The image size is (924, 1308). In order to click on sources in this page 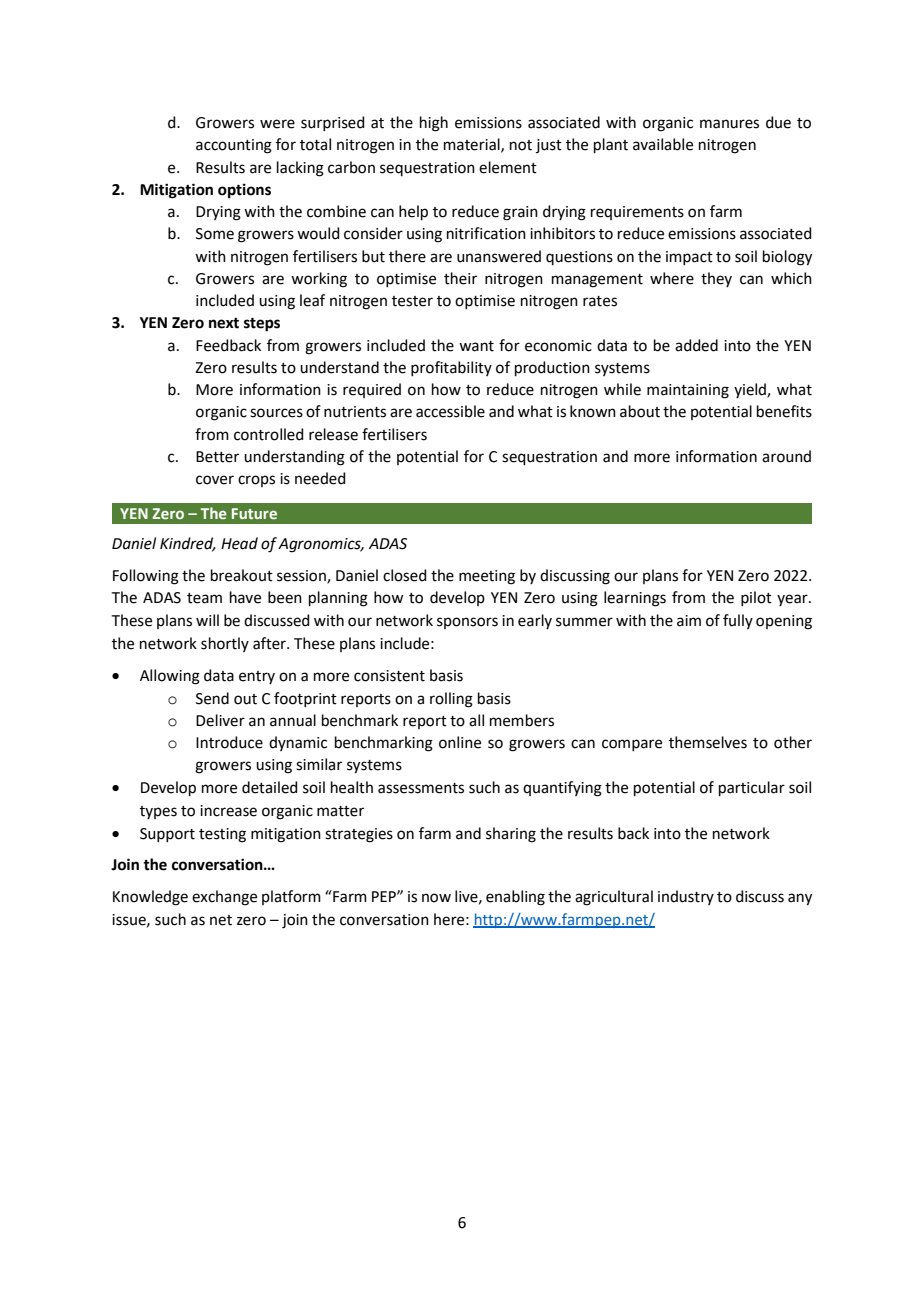, I will do `click(276, 413)`.
